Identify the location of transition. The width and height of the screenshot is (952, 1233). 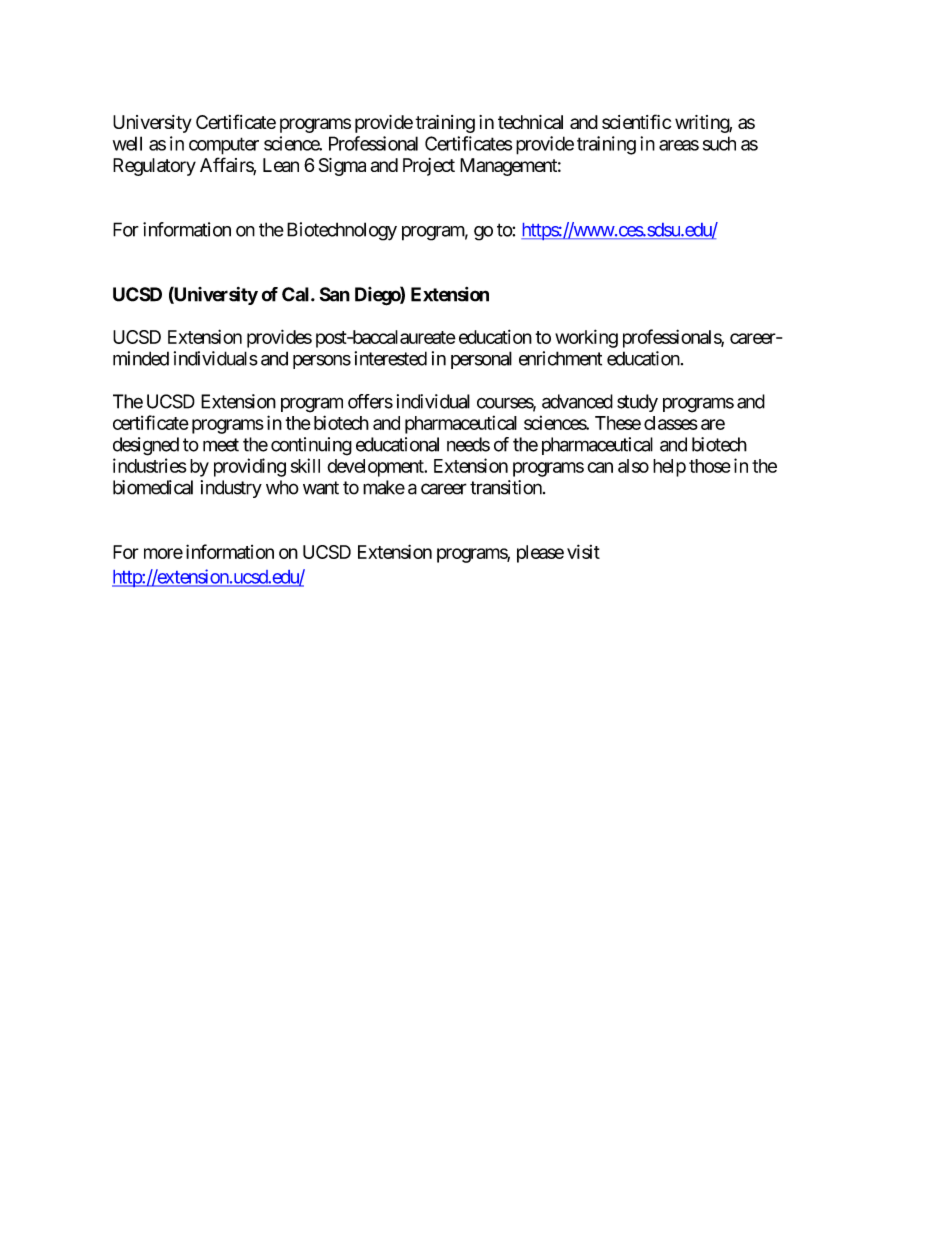
(507, 487).
